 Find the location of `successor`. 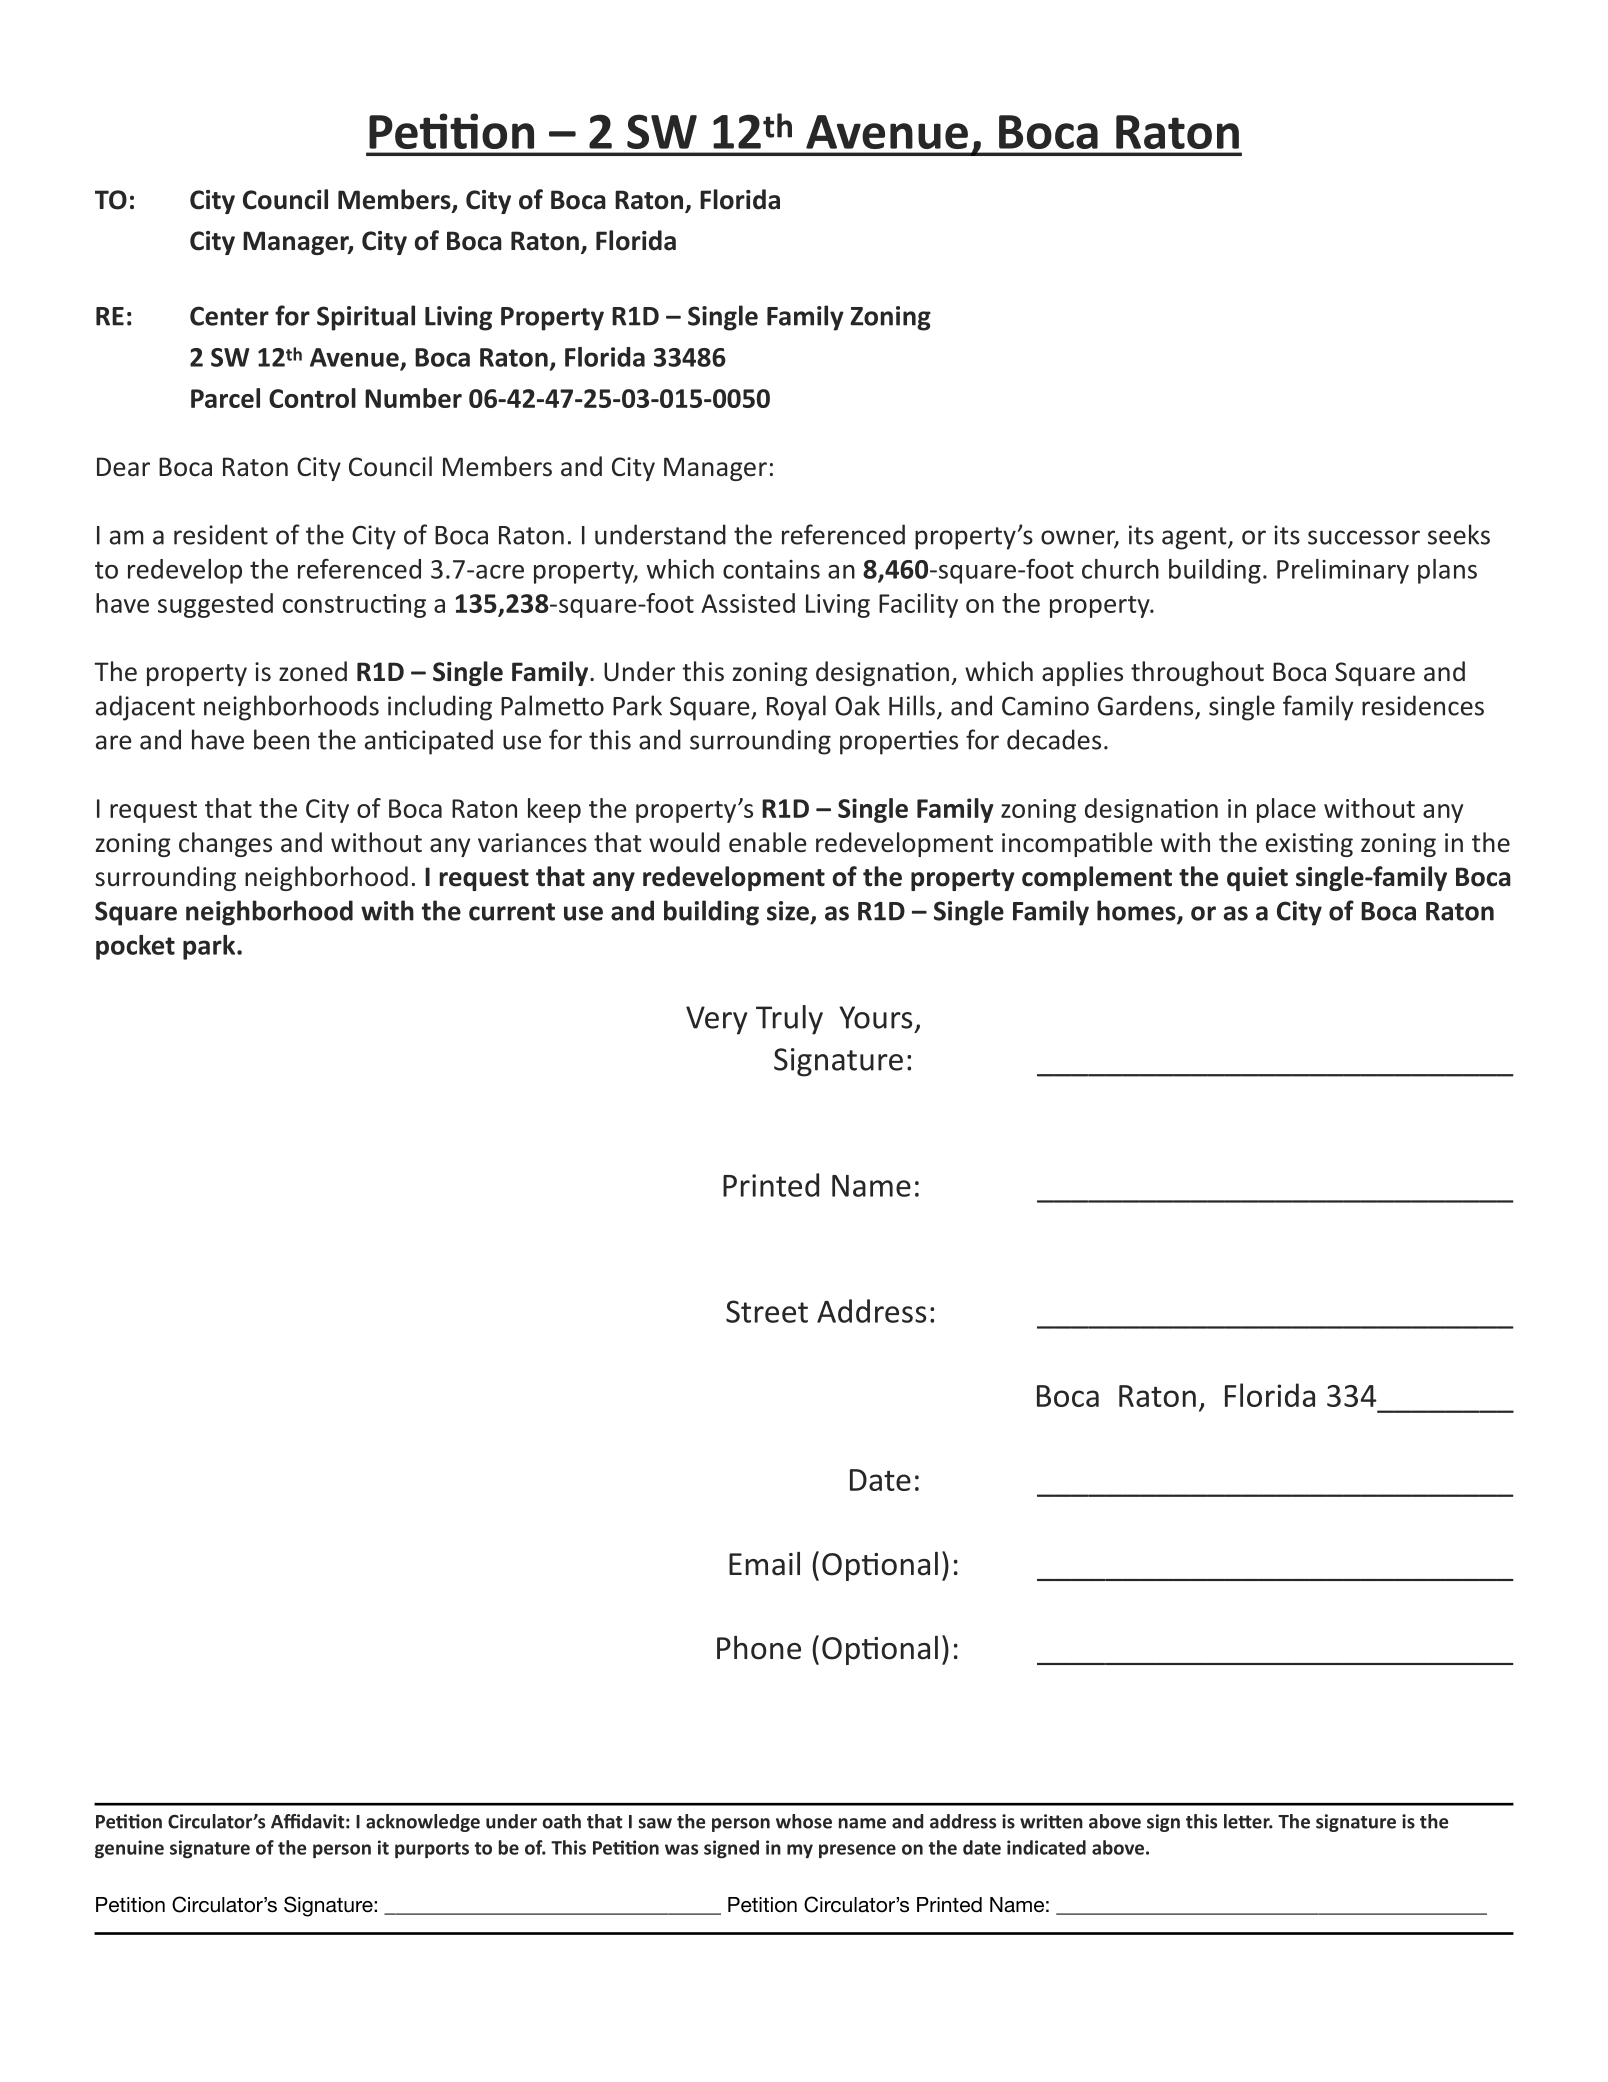

successor is located at coordinates (1364, 537).
